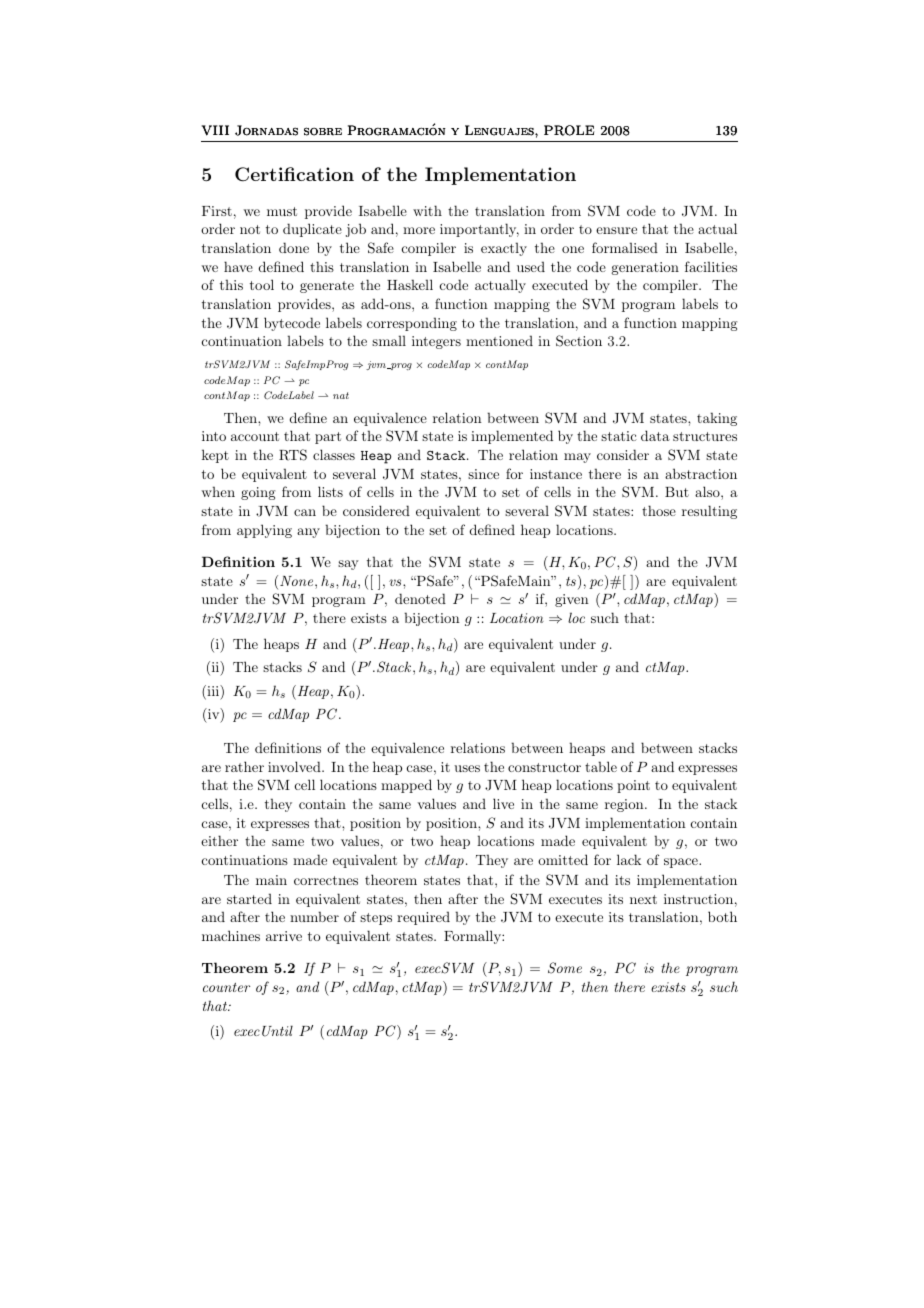  What do you see at coordinates (512, 437) in the image?
I see `implemented` at bounding box center [512, 437].
